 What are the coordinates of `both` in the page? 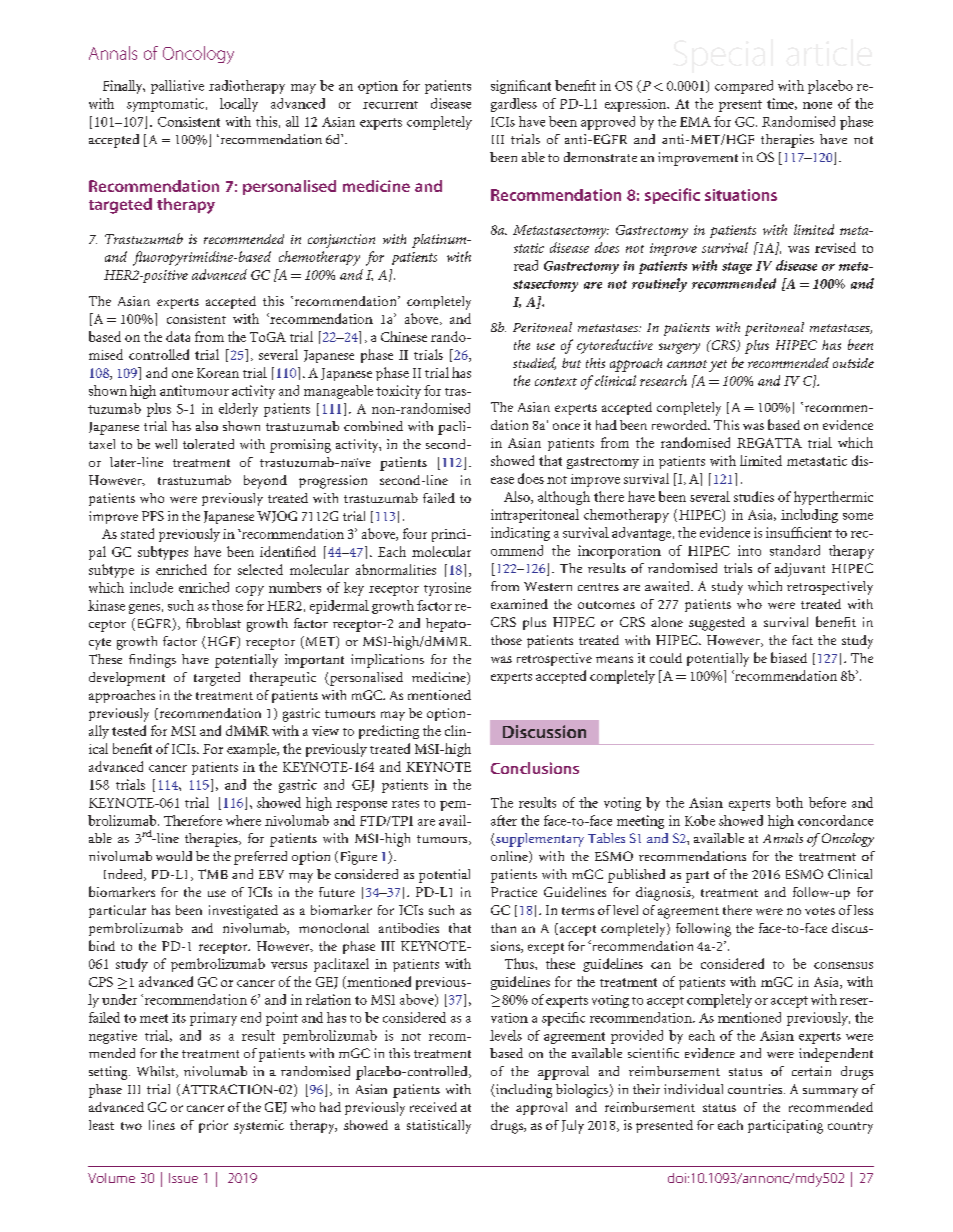 It's located at (789, 802).
